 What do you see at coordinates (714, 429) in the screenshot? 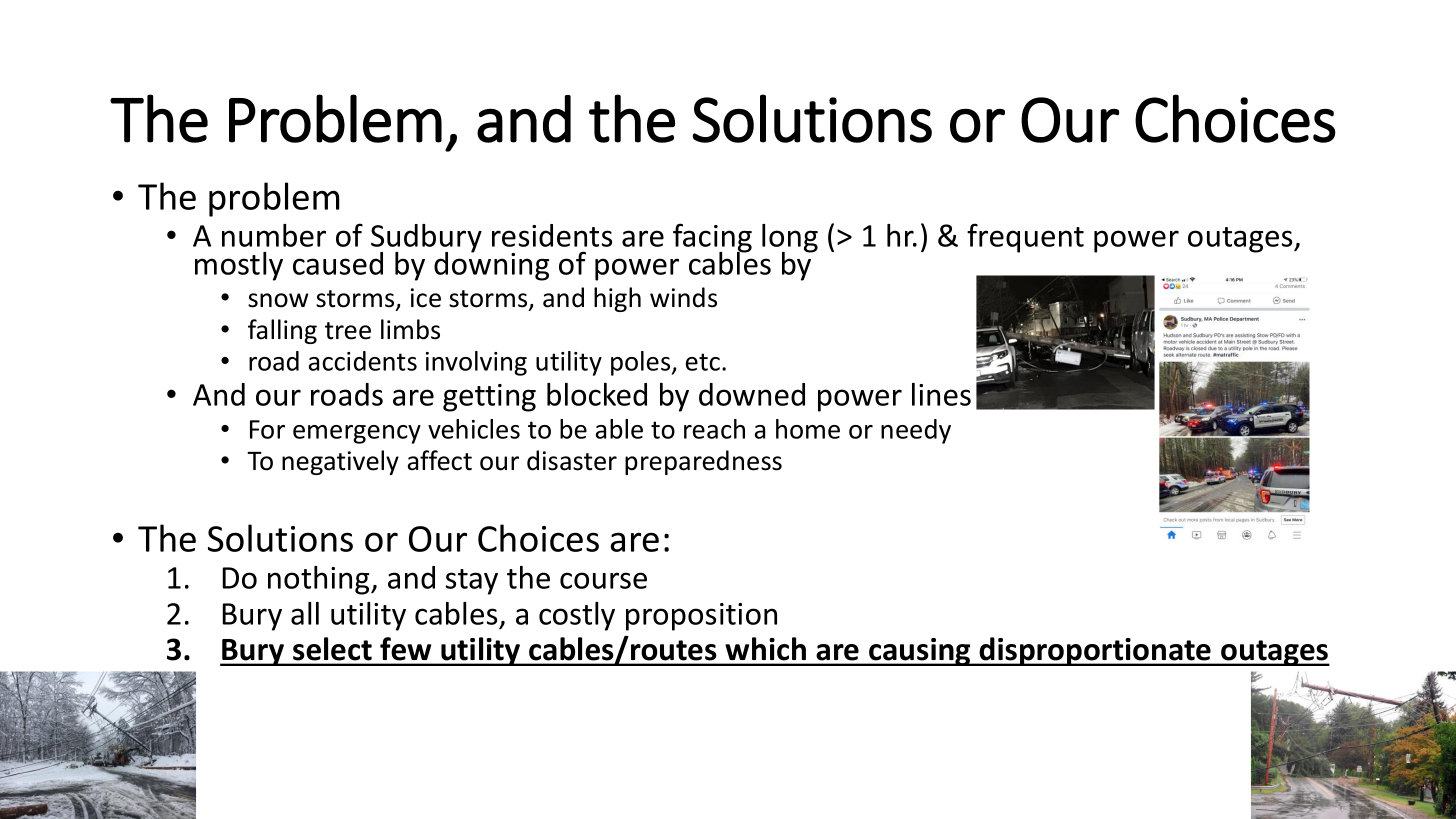
I see `reach` at bounding box center [714, 429].
